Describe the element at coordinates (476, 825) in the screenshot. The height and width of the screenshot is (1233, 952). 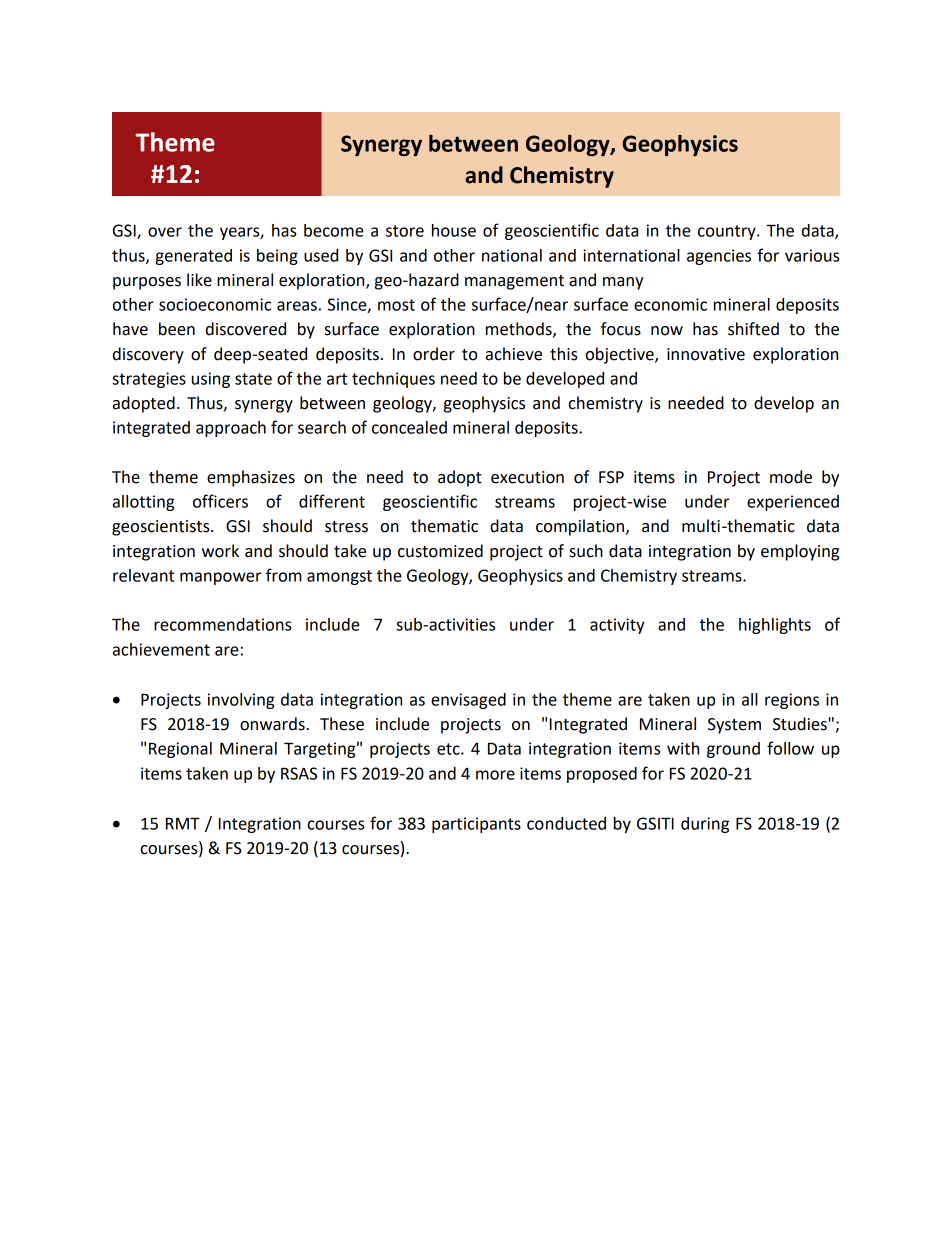
I see `participants` at that location.
